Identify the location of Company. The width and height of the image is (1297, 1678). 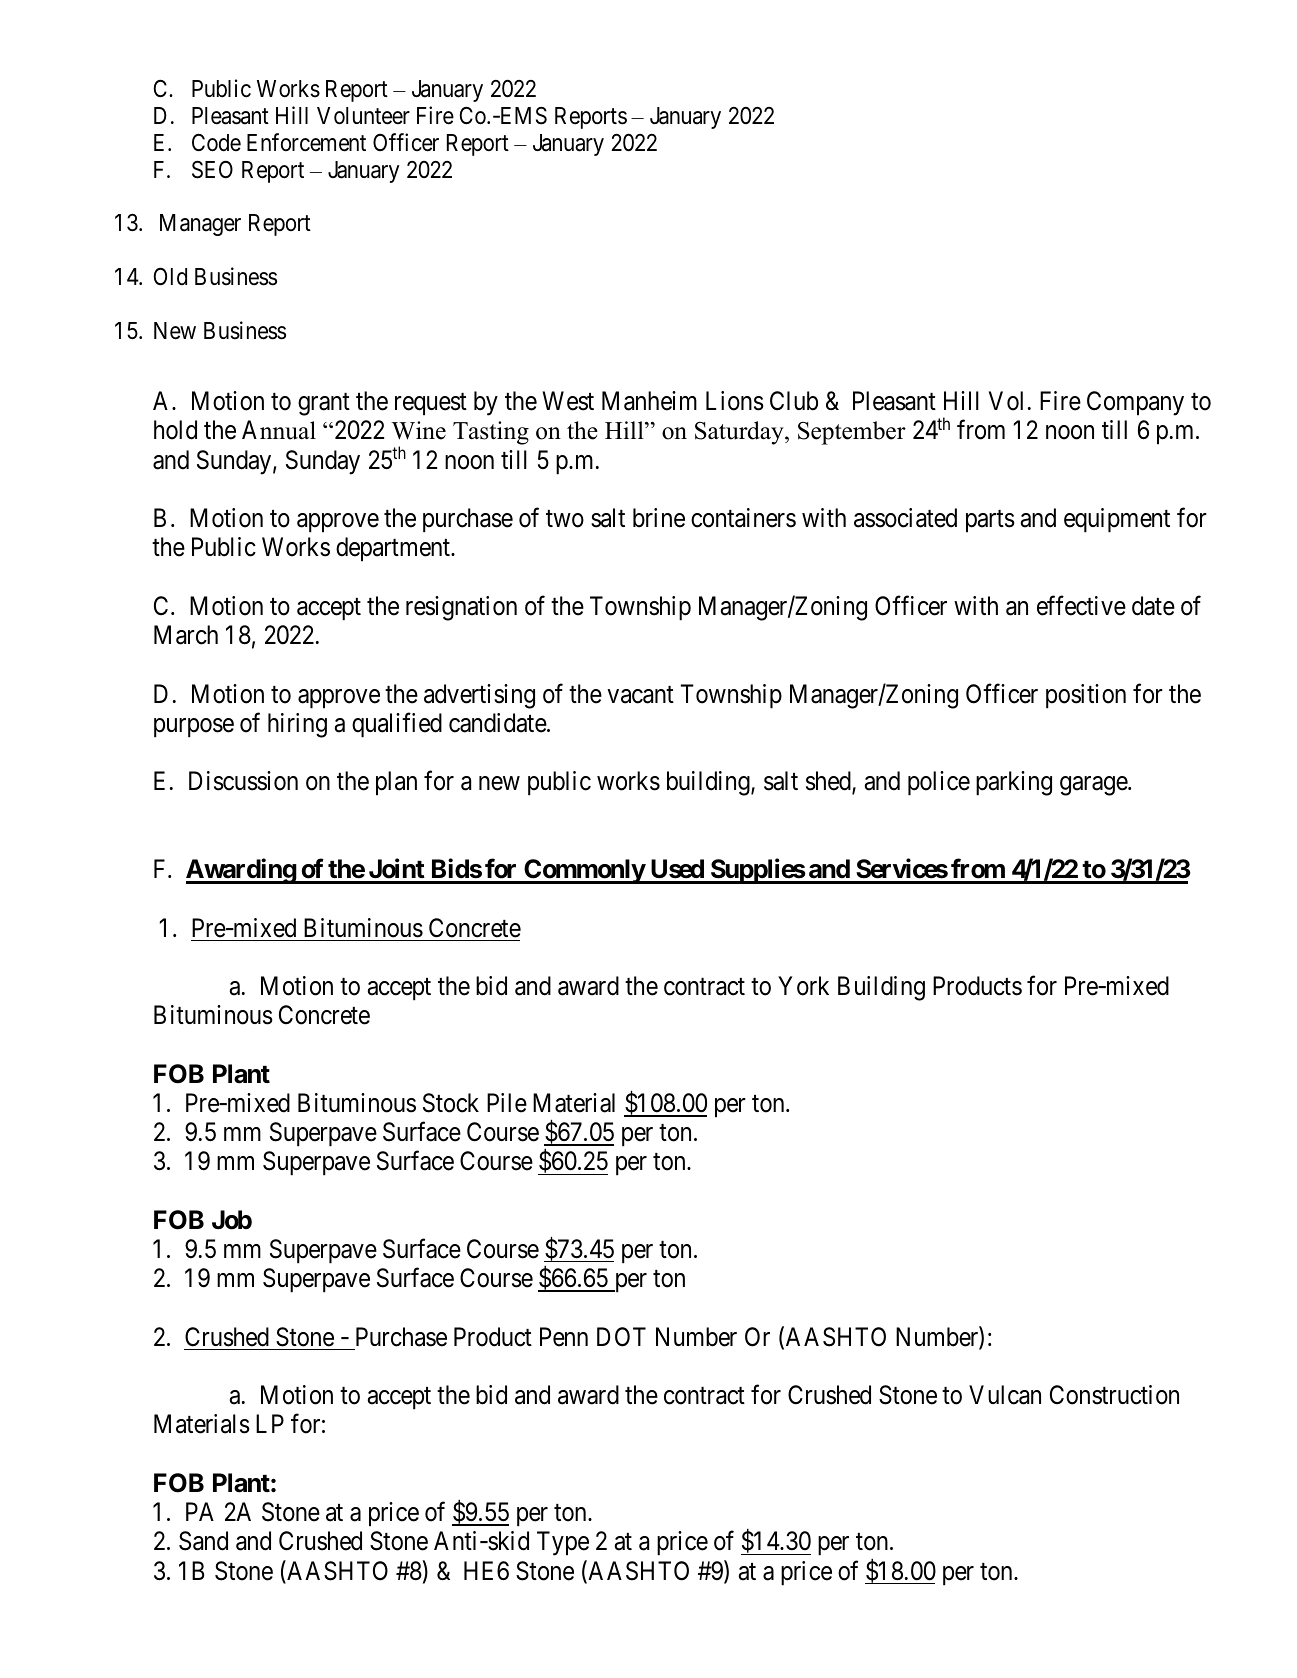
(1135, 403).
